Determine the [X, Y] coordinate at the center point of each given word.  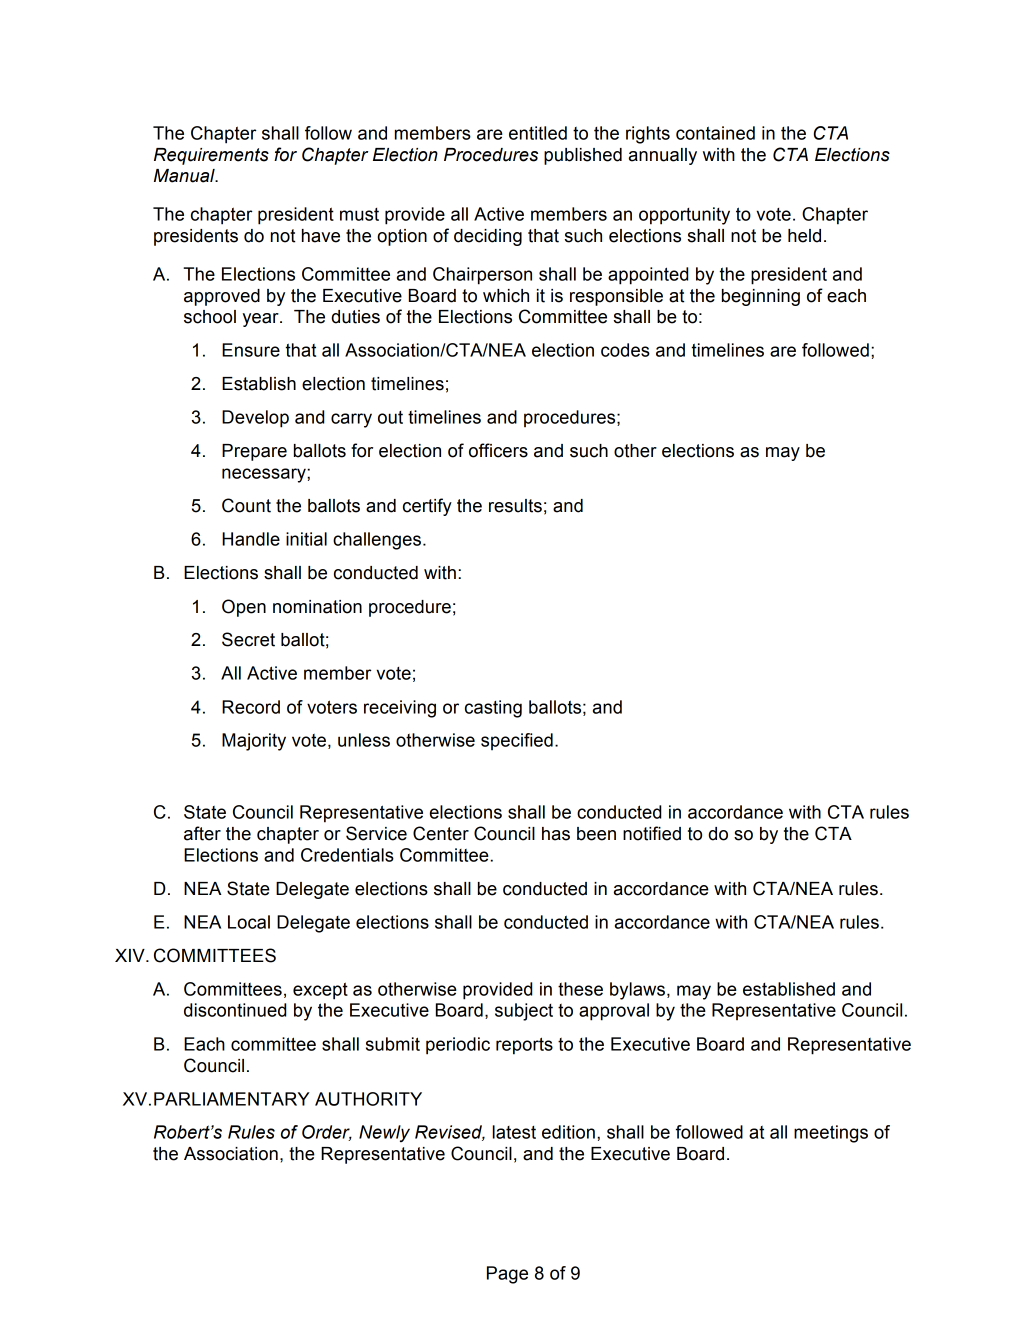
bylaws [639, 991]
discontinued [235, 1010]
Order [327, 1133]
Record [251, 707]
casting [493, 709]
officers [498, 450]
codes [625, 350]
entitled [538, 133]
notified [652, 833]
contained [715, 133]
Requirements [211, 156]
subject [524, 1012]
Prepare [254, 452]
